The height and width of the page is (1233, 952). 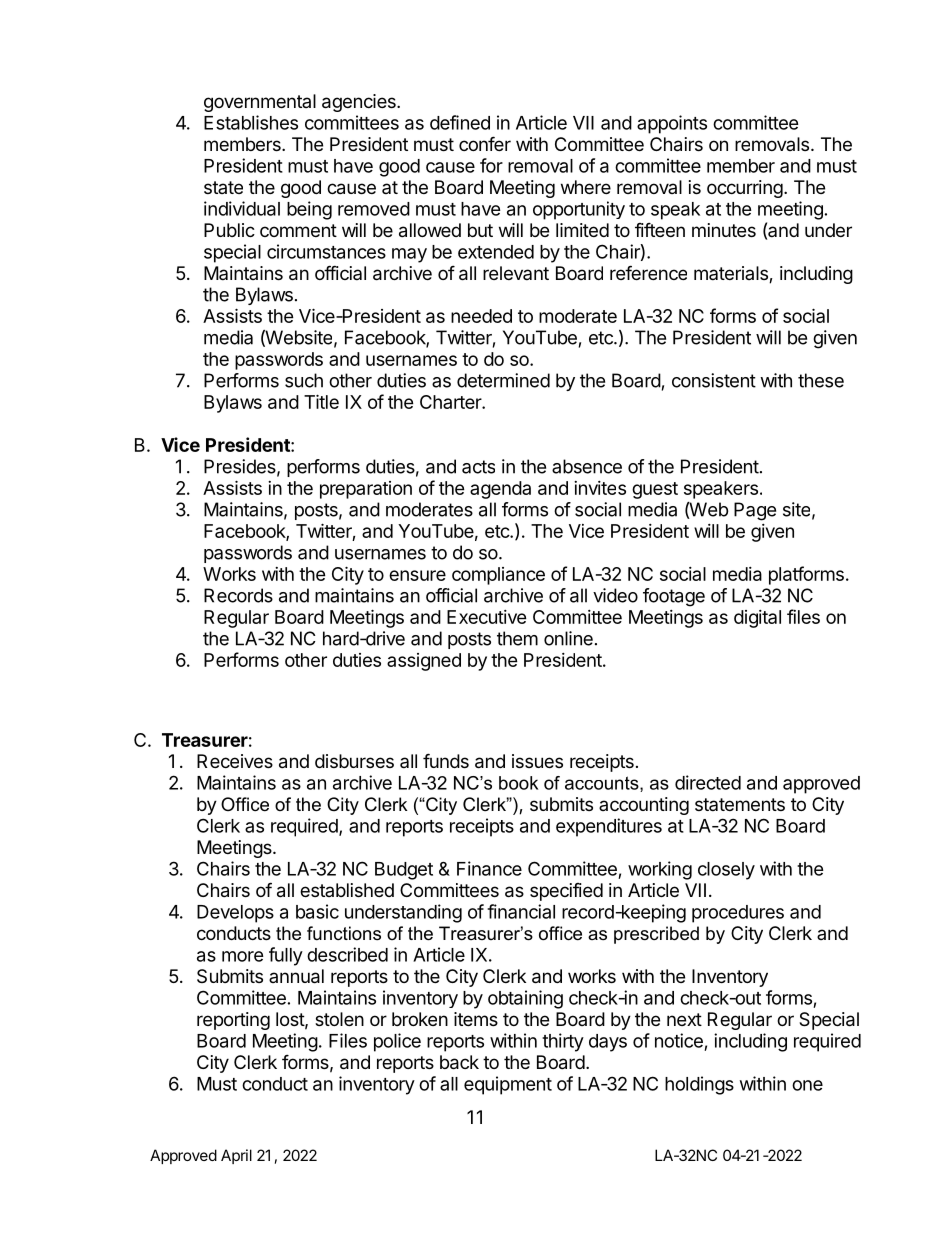 What do you see at coordinates (517, 638) in the page?
I see `them` at bounding box center [517, 638].
